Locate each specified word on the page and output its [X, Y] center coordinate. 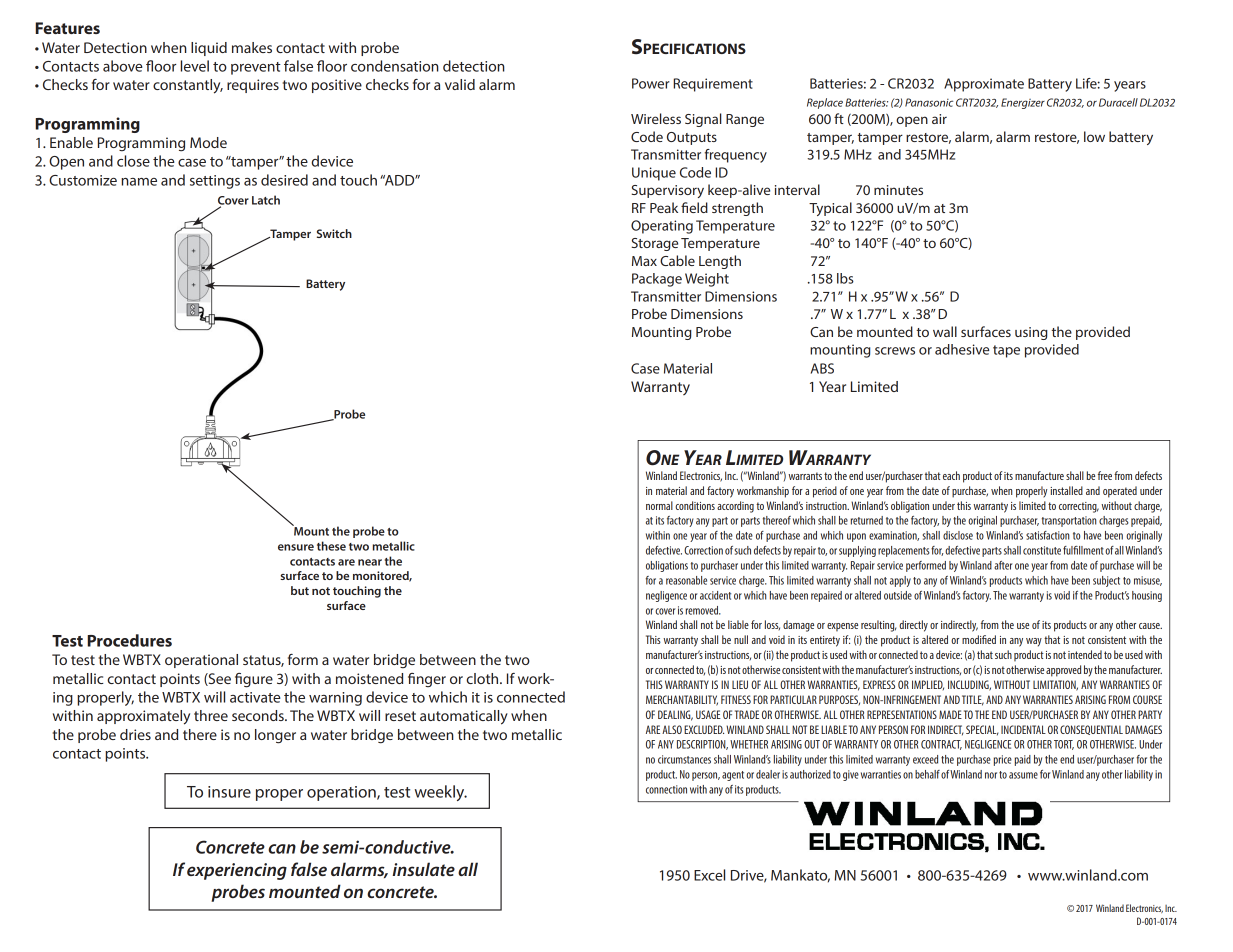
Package [657, 280]
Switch [334, 233]
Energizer [1023, 103]
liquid [209, 49]
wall [945, 331]
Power [651, 83]
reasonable [686, 580]
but [300, 590]
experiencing [237, 871]
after [1003, 565]
